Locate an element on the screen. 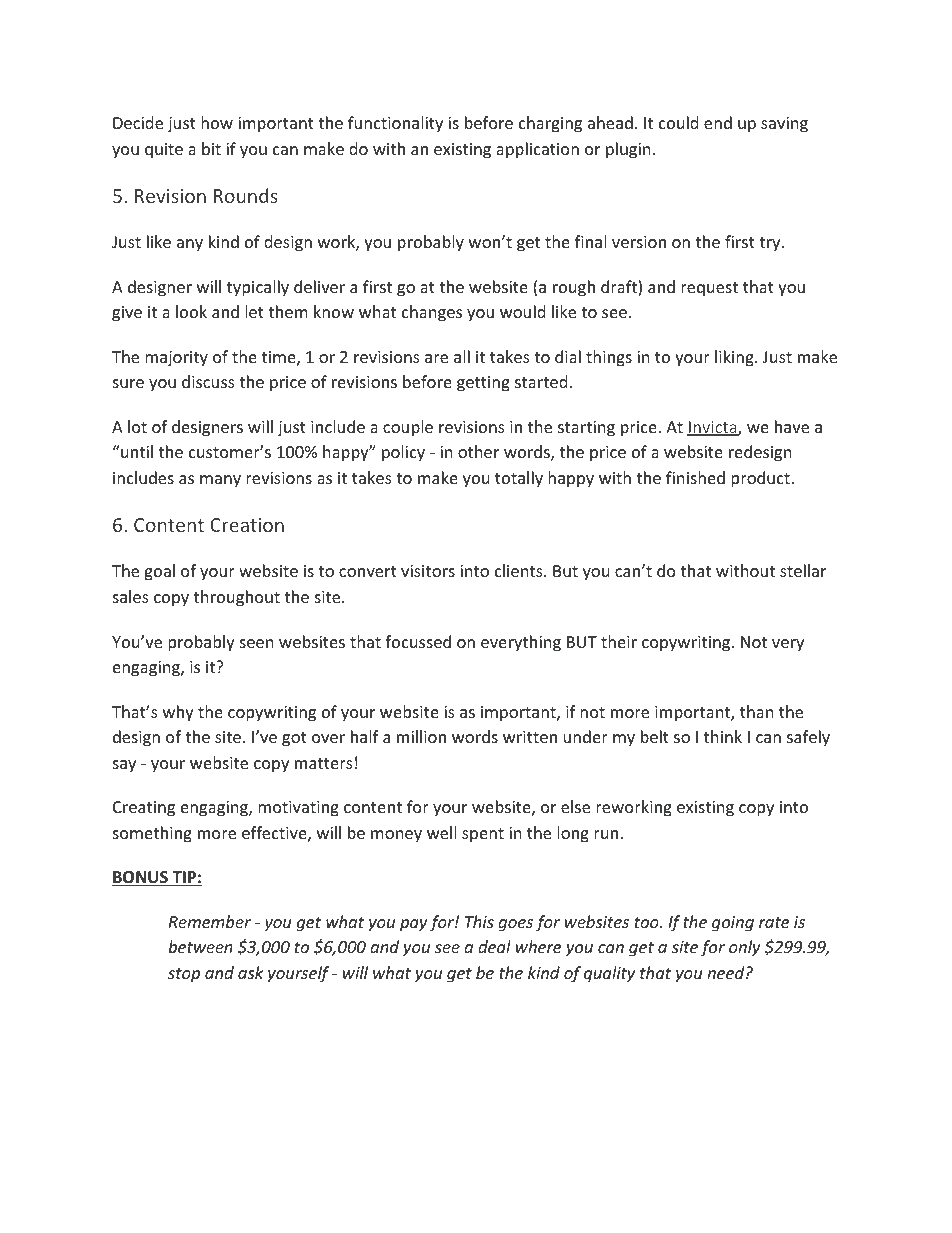 The height and width of the screenshot is (1233, 952). deal is located at coordinates (494, 946).
